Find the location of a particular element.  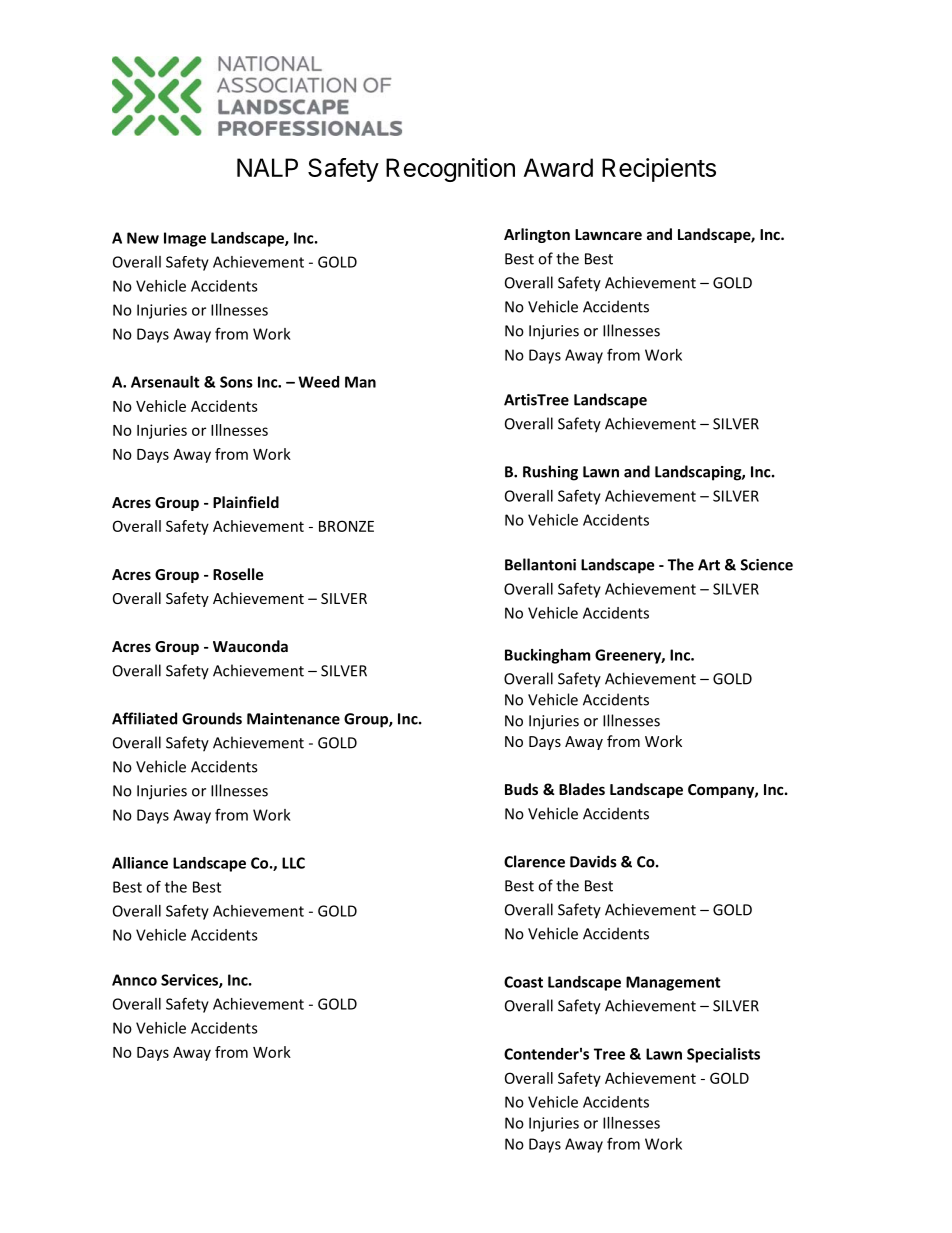

Buds is located at coordinates (521, 789).
